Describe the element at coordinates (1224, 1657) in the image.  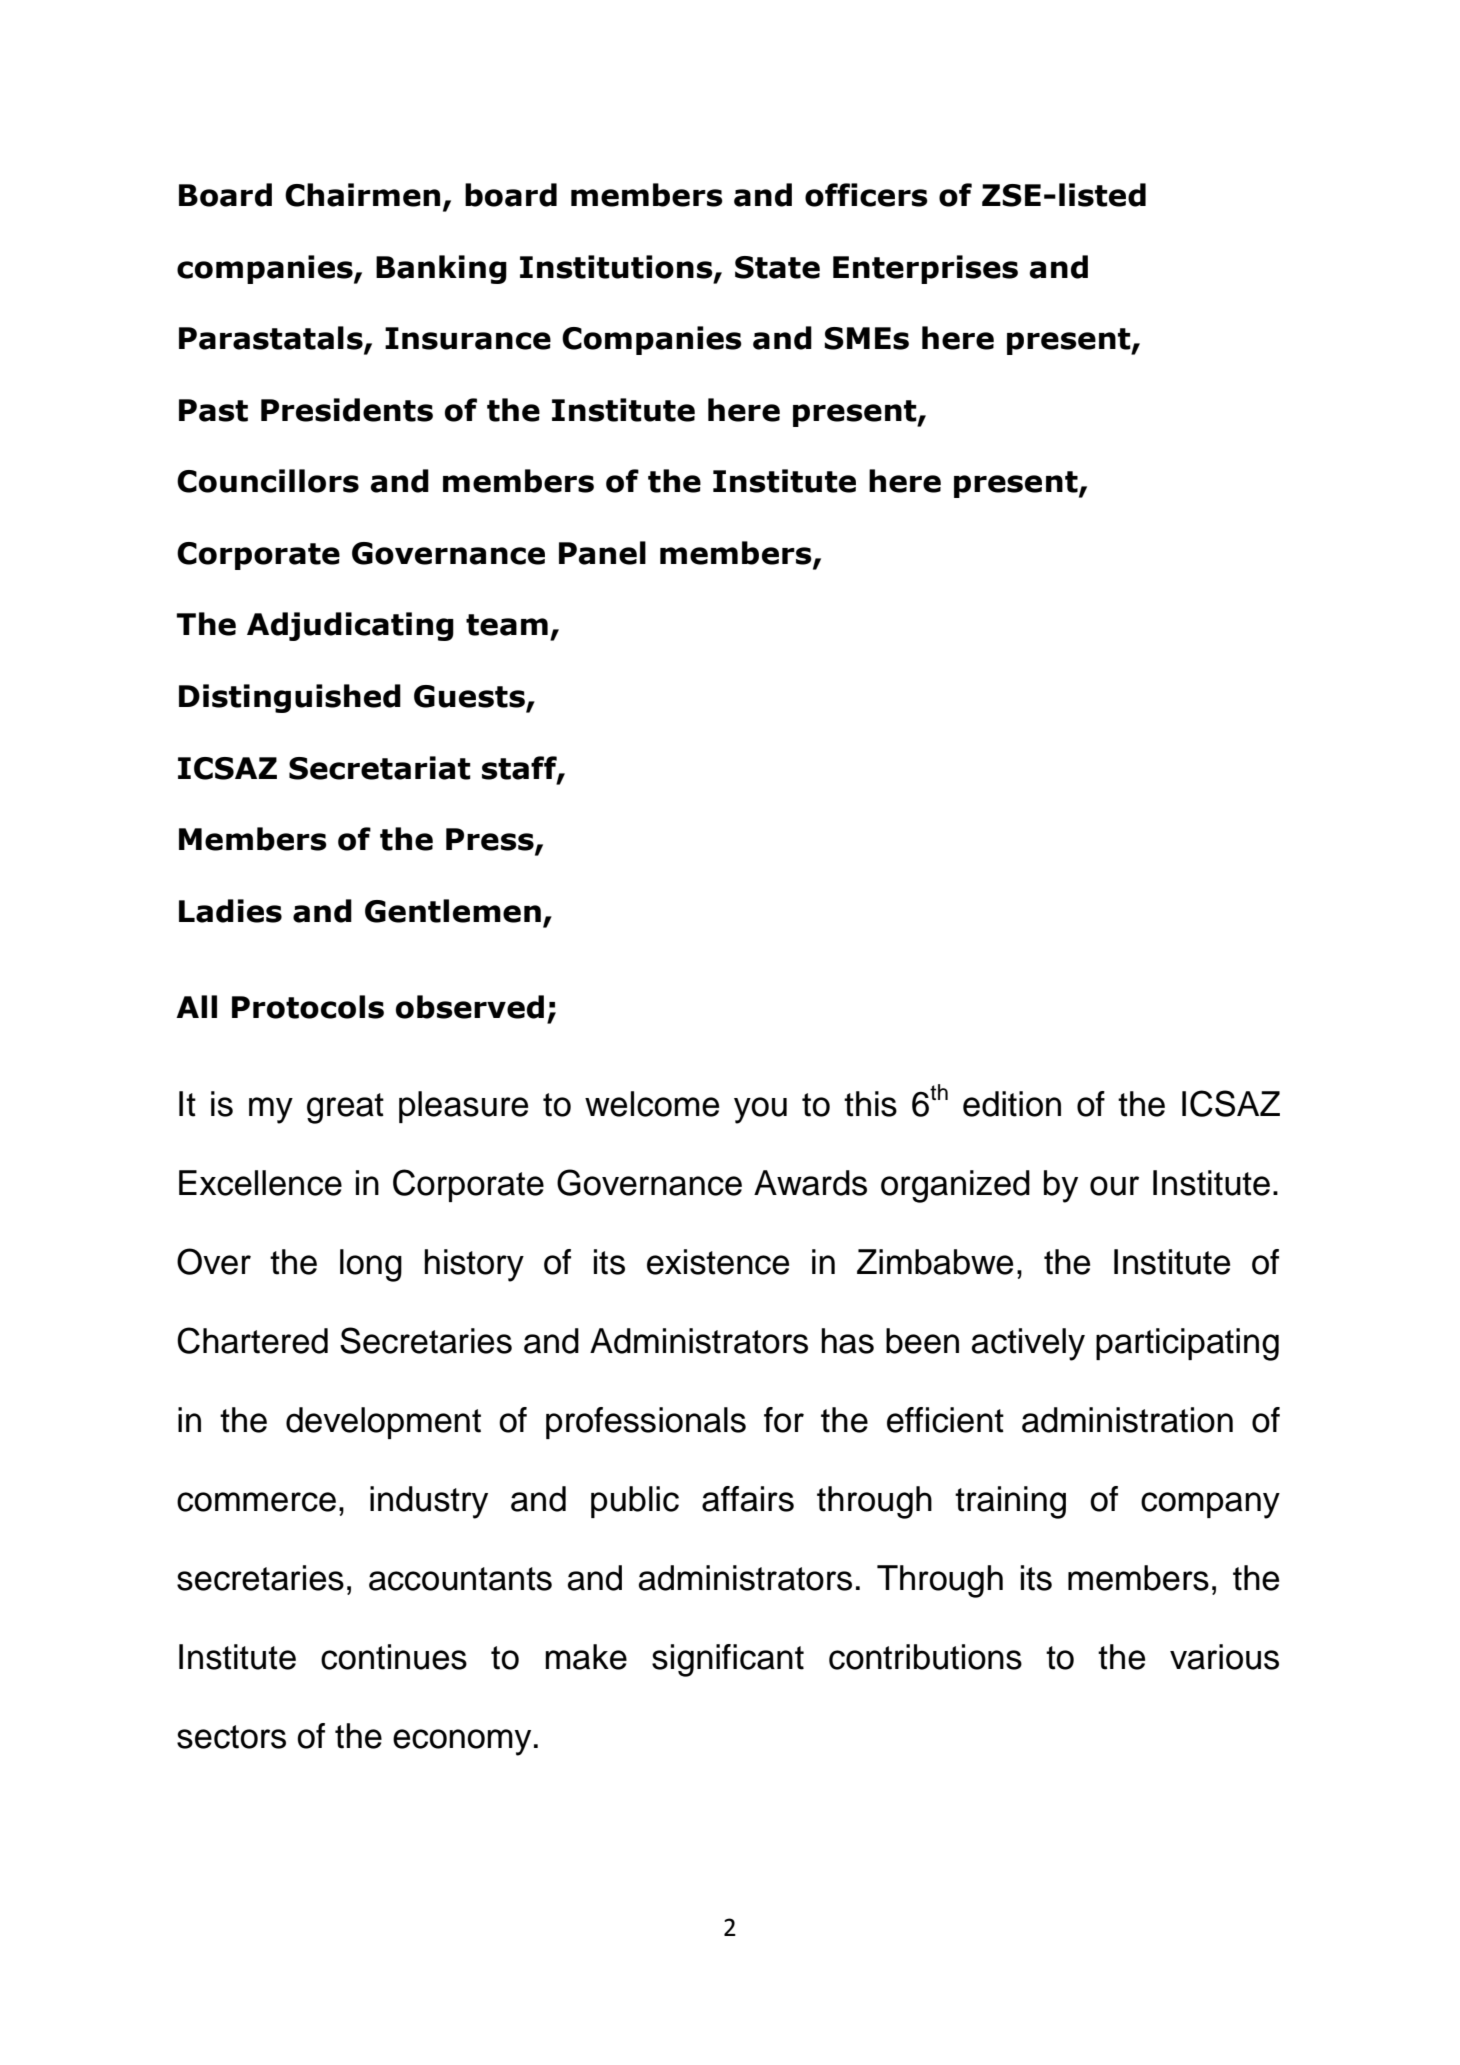
I see `various` at that location.
